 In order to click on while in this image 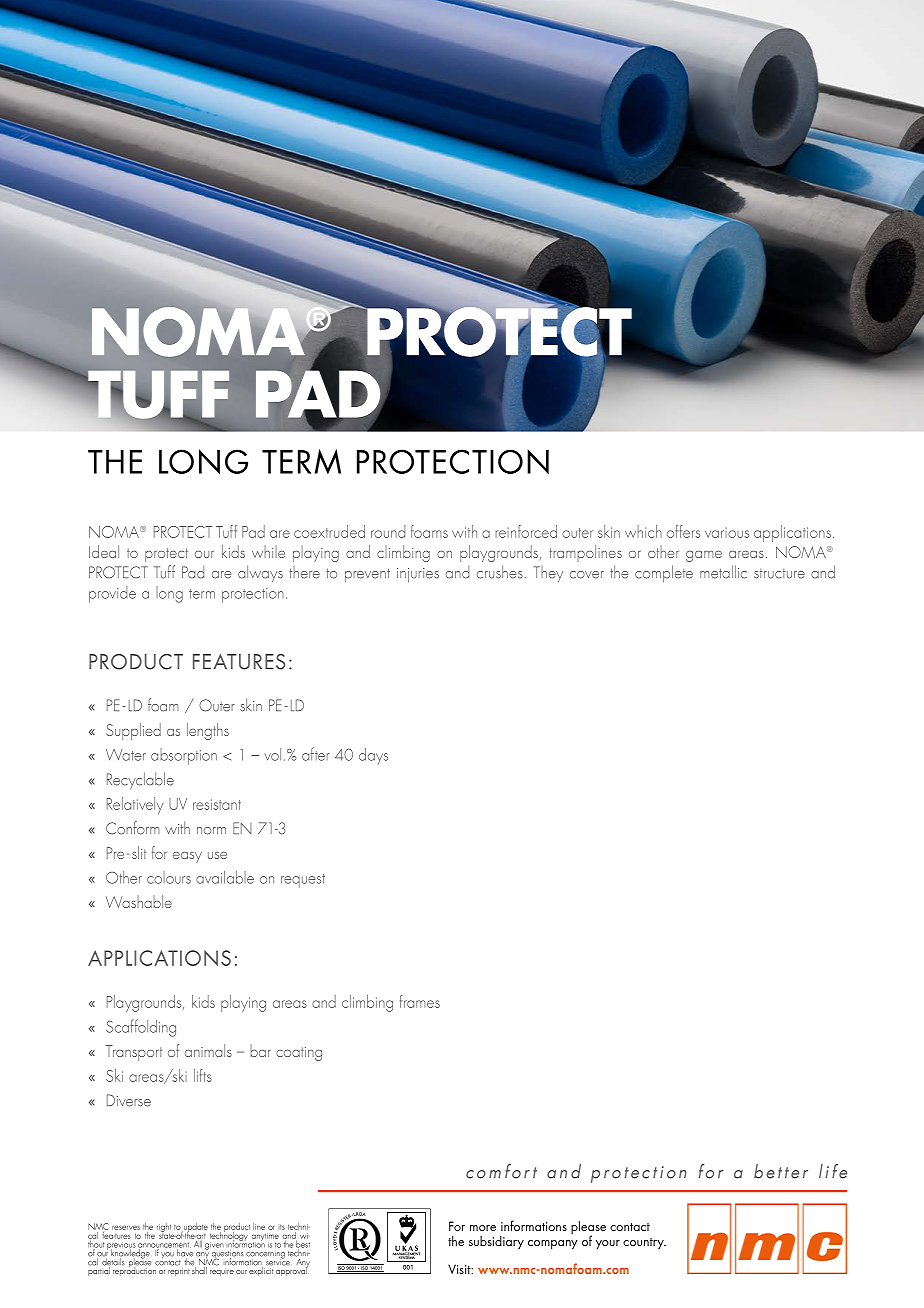, I will do `click(268, 551)`.
